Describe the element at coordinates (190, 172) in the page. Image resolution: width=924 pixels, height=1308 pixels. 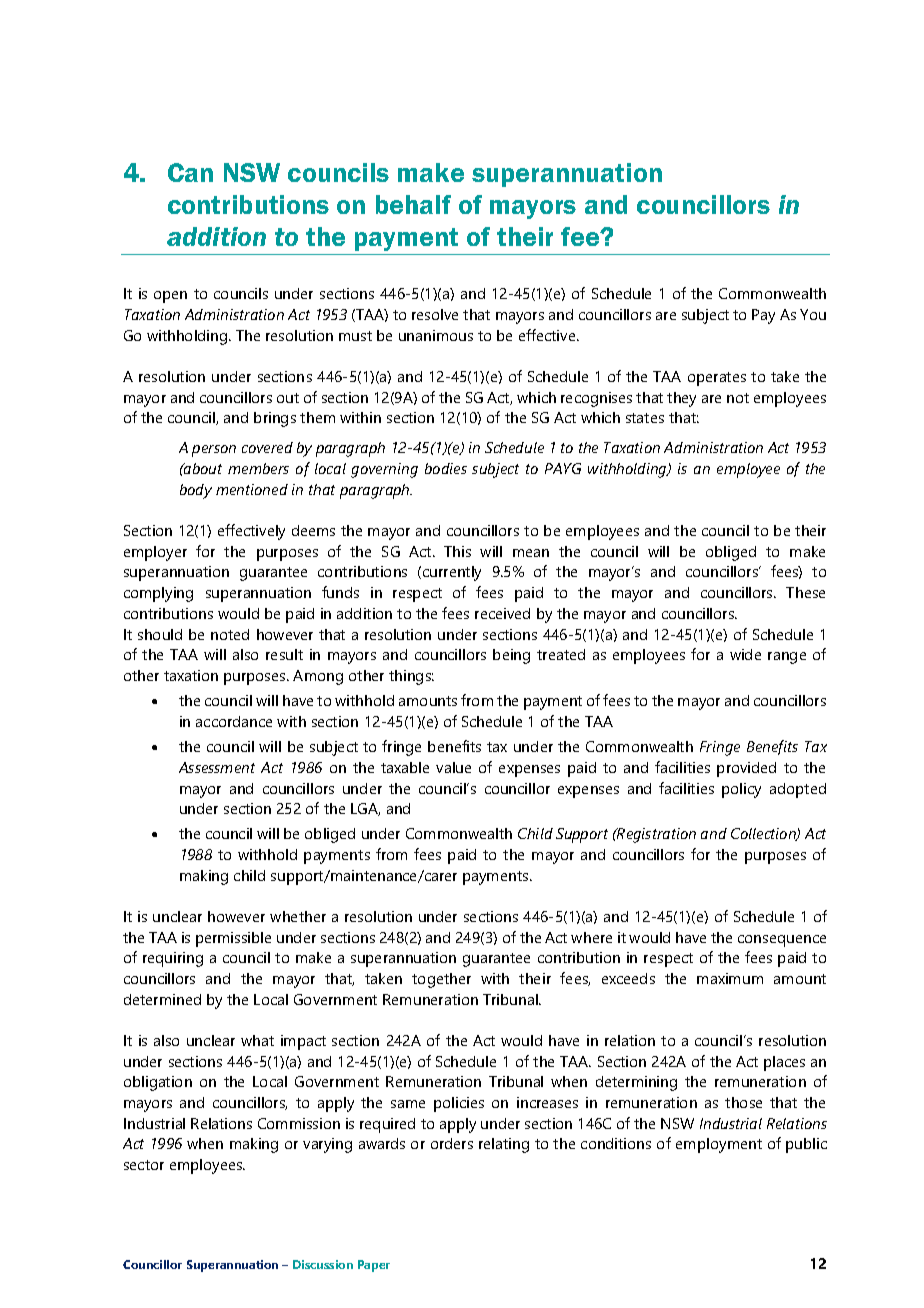
I see `Can` at that location.
